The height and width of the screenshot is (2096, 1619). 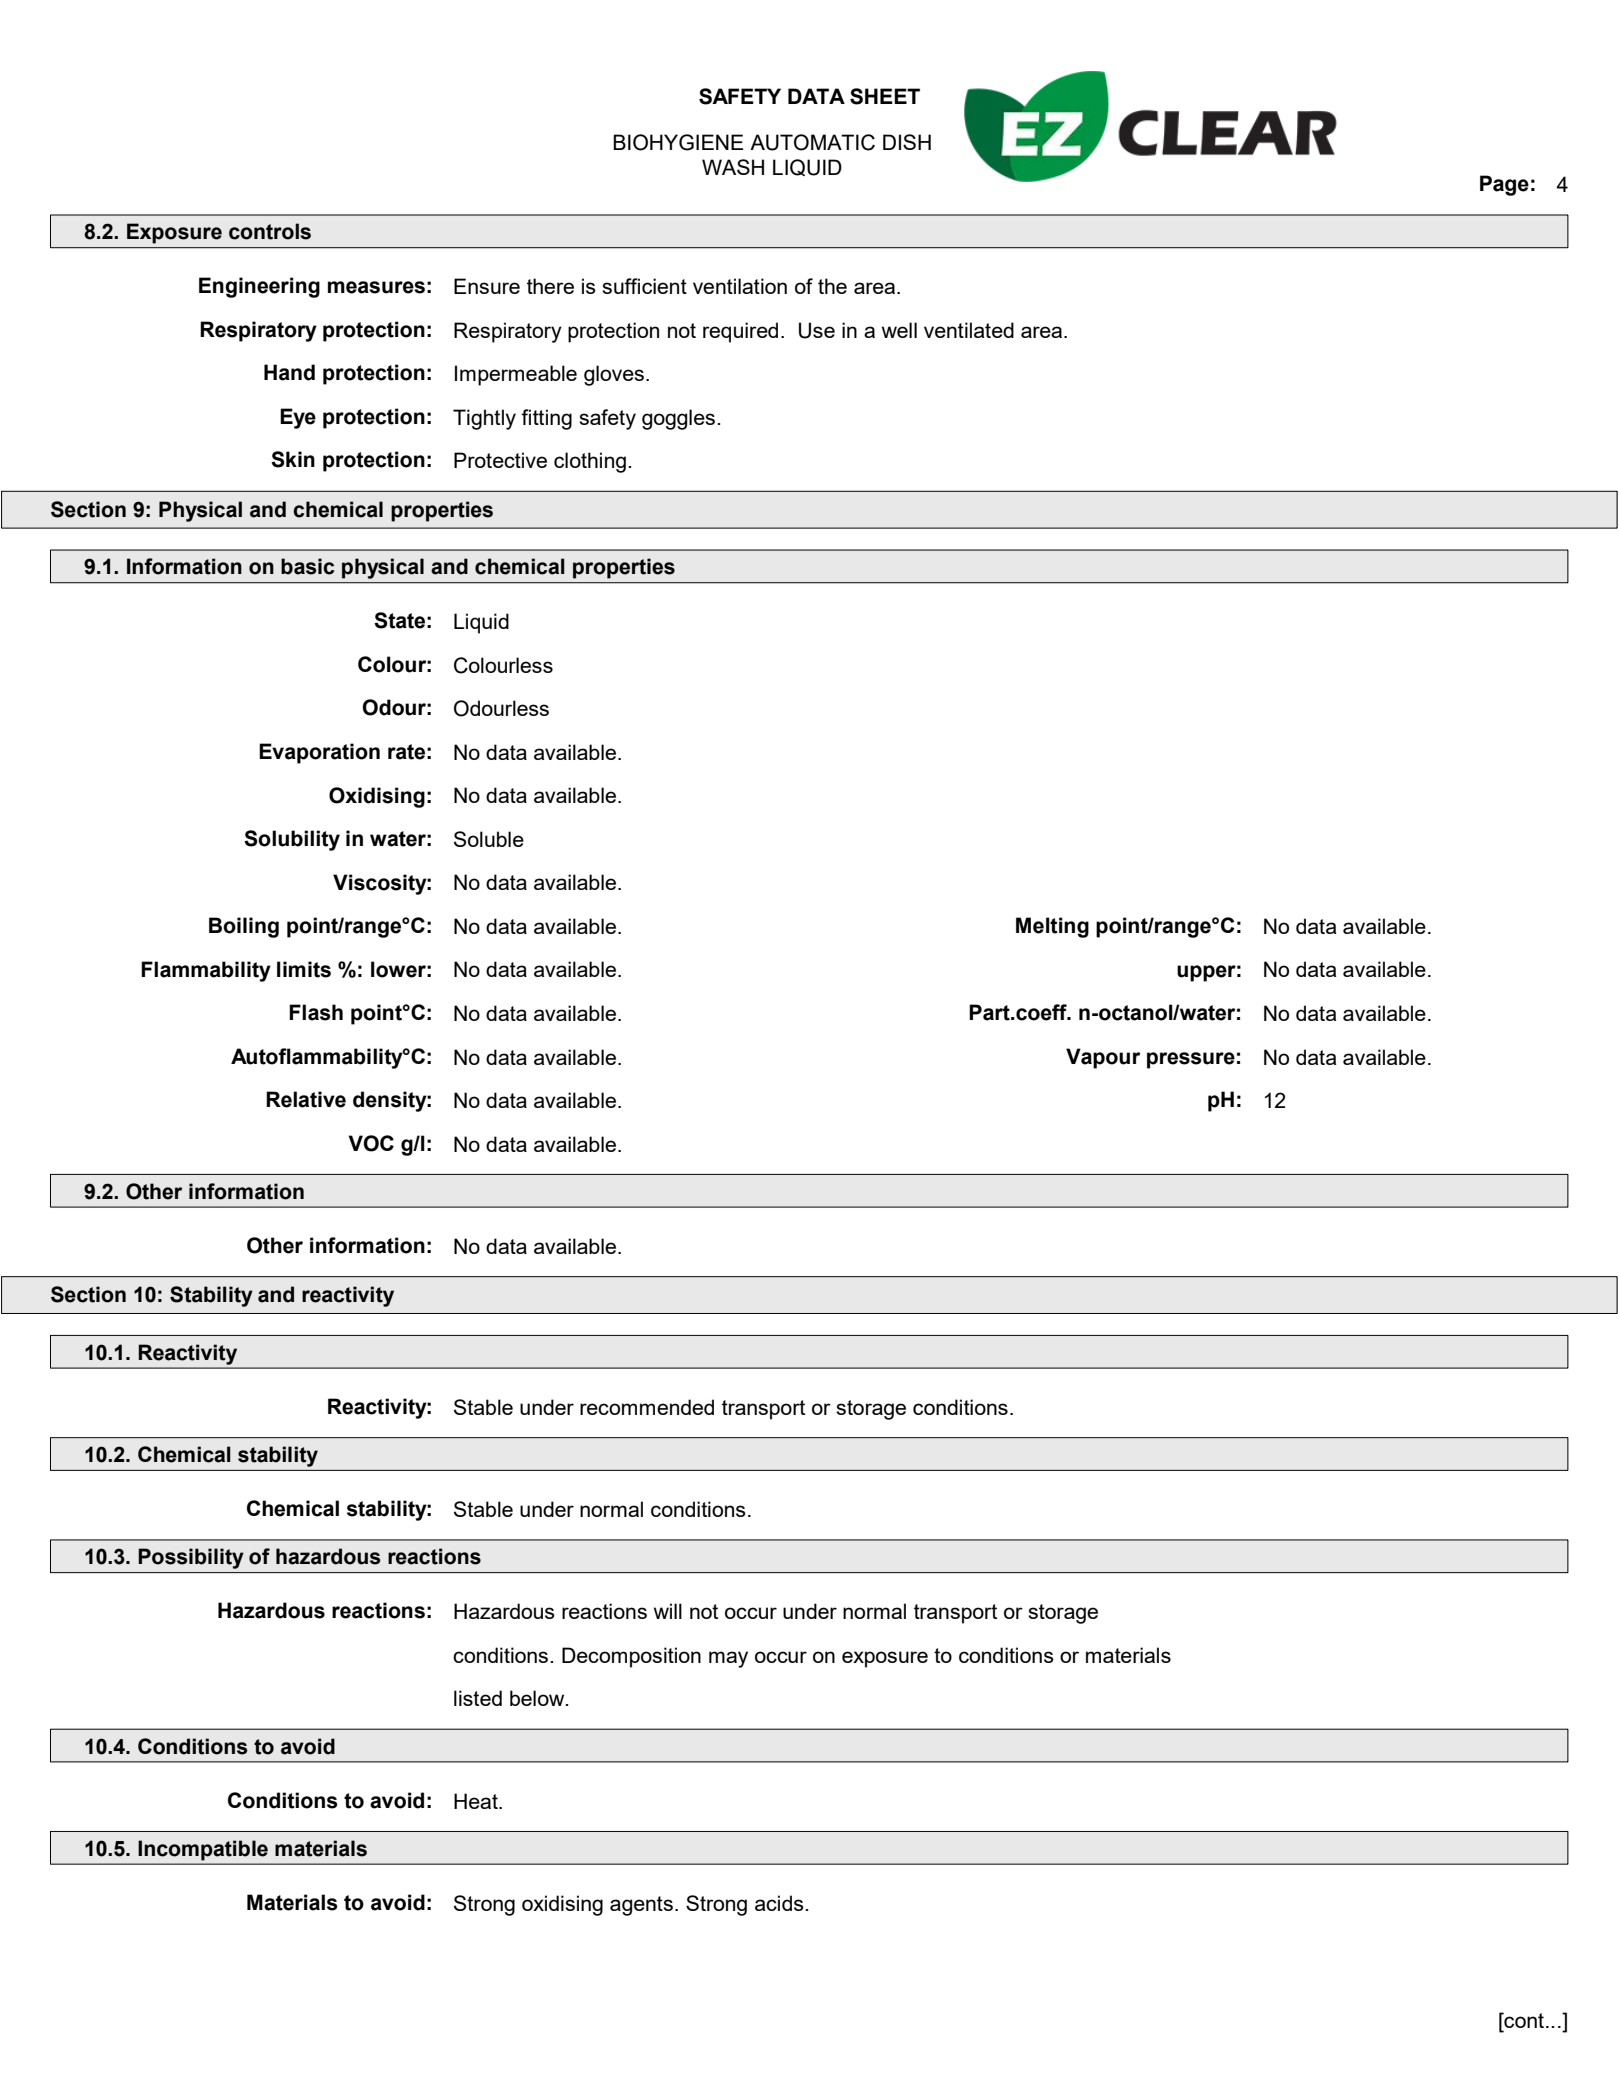 What do you see at coordinates (1191, 1060) in the screenshot?
I see `pressure` at bounding box center [1191, 1060].
